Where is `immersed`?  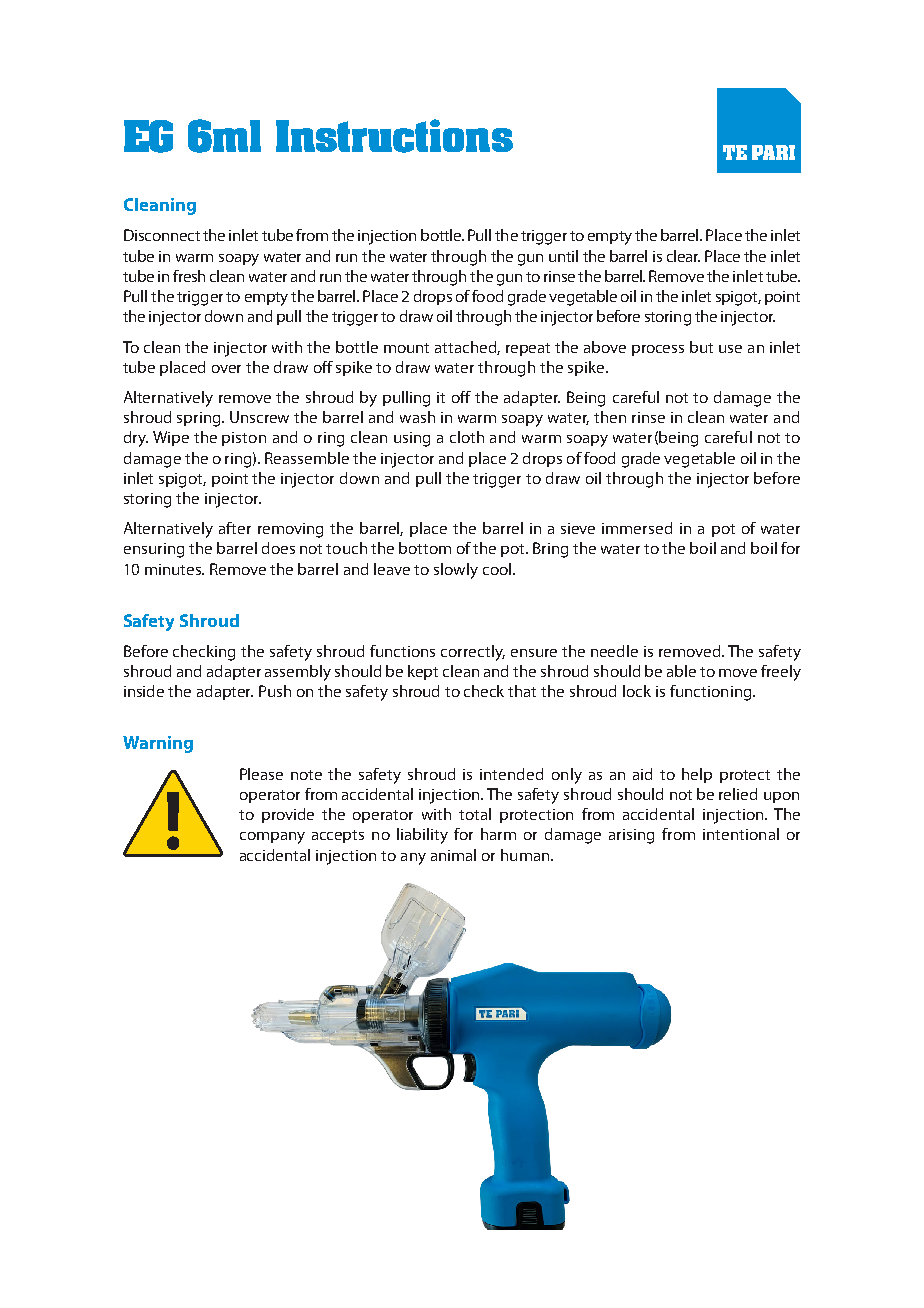 immersed is located at coordinates (637, 528).
